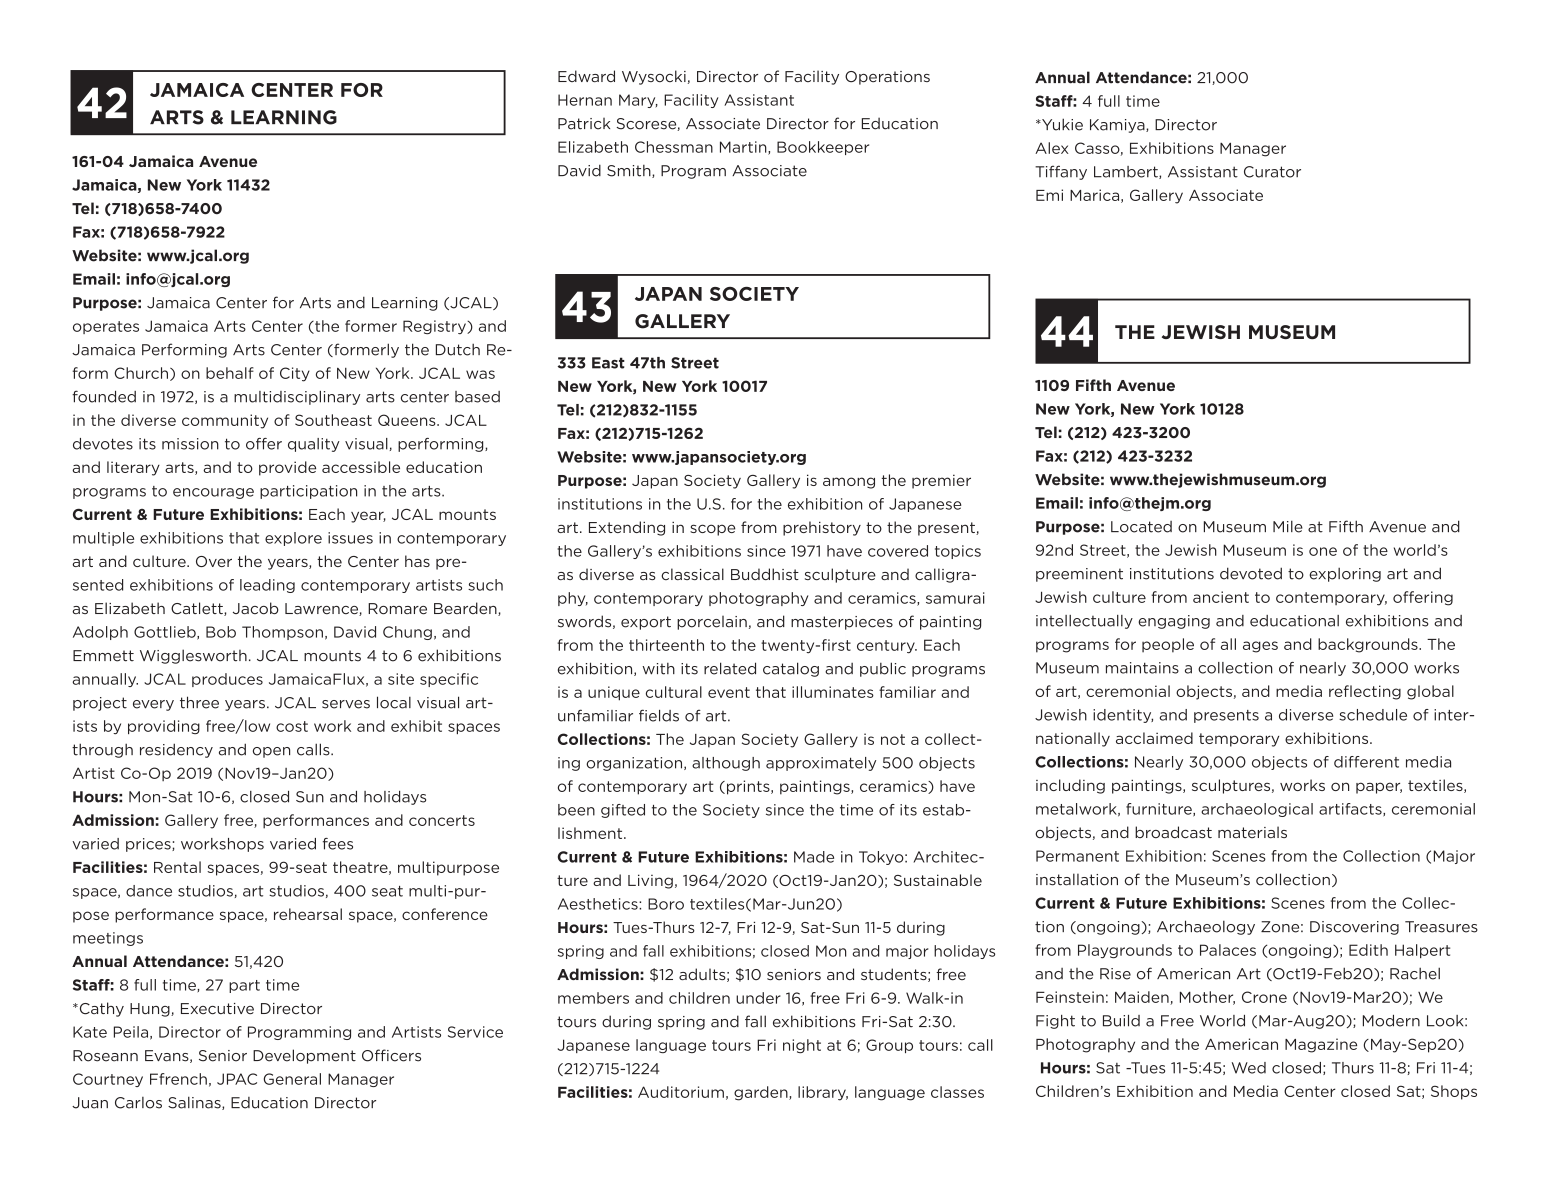 The height and width of the page is (1200, 1553). I want to click on General, so click(292, 1079).
